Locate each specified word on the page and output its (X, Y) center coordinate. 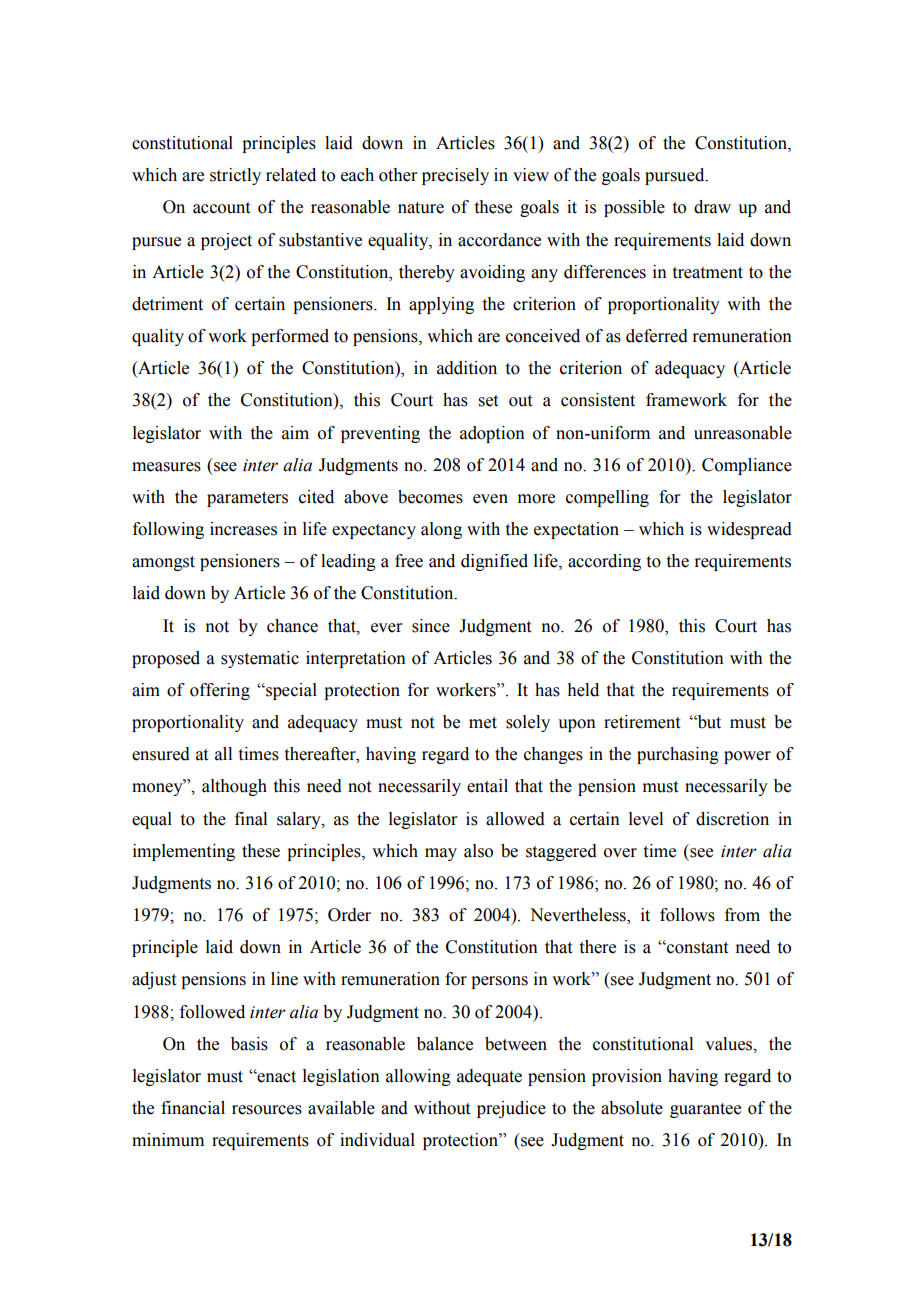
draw (712, 207)
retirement (642, 722)
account (221, 208)
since (431, 626)
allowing (418, 1077)
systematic (260, 659)
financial (193, 1108)
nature (421, 208)
